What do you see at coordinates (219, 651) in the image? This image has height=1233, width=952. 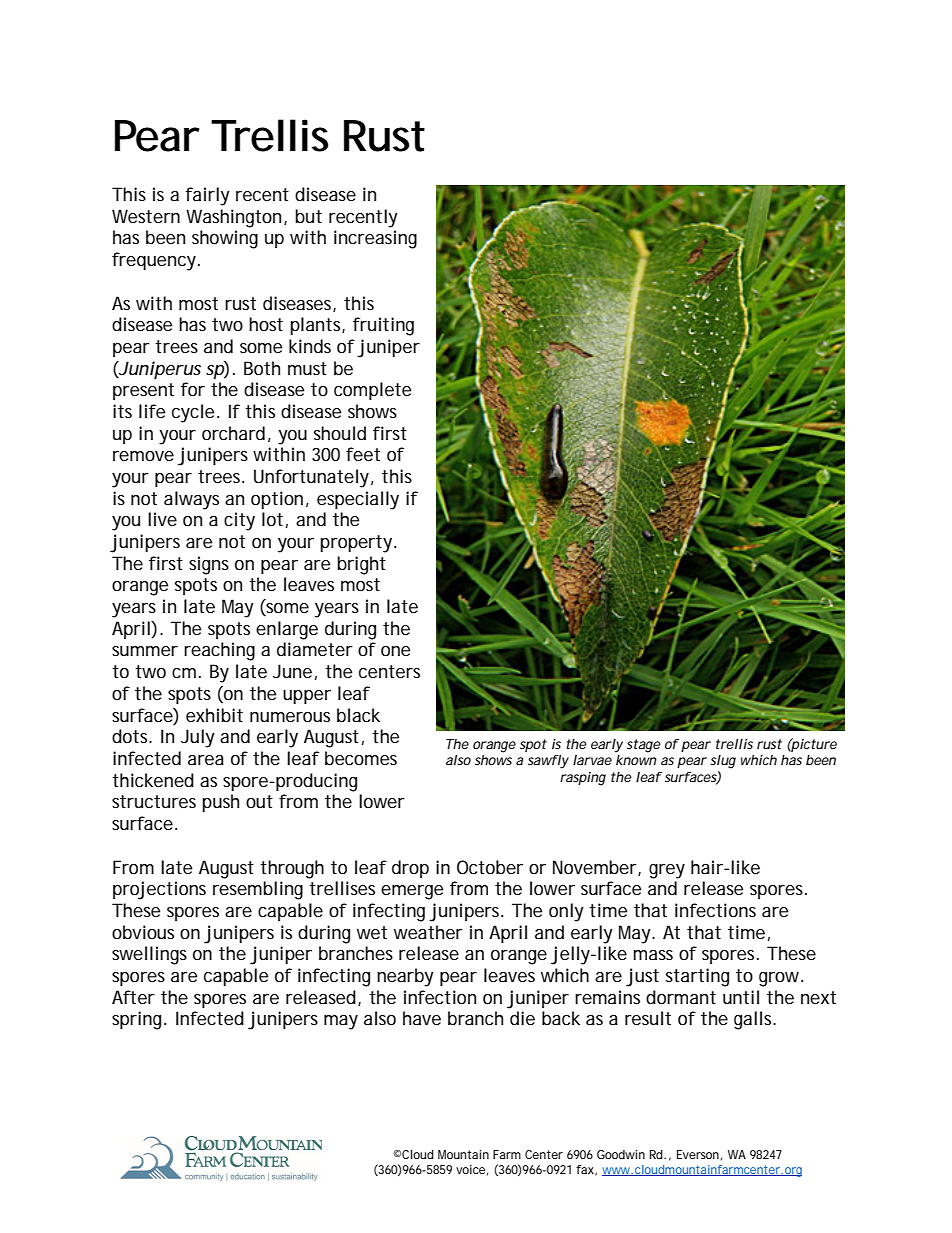 I see `reaching` at bounding box center [219, 651].
